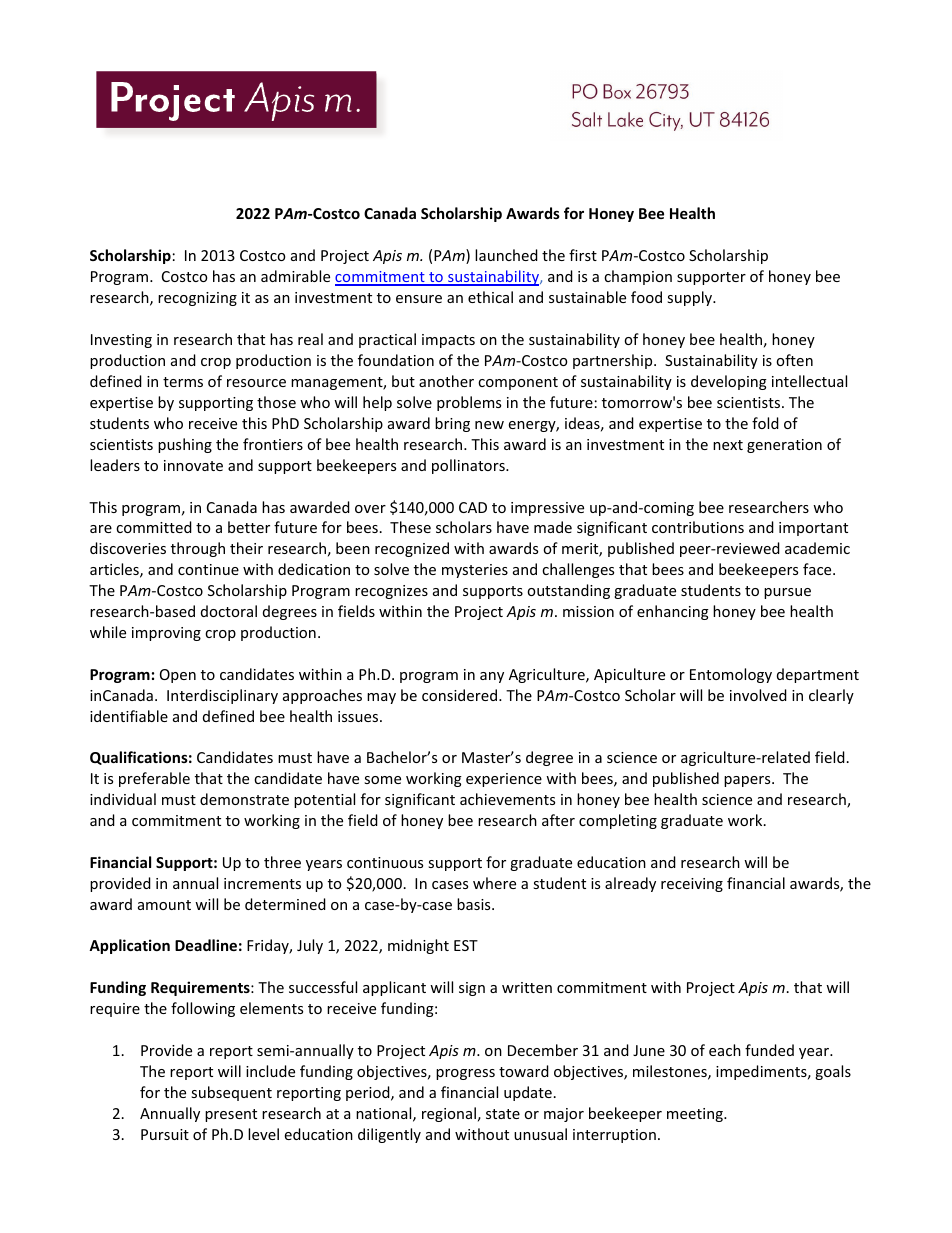  I want to click on involved, so click(758, 695).
